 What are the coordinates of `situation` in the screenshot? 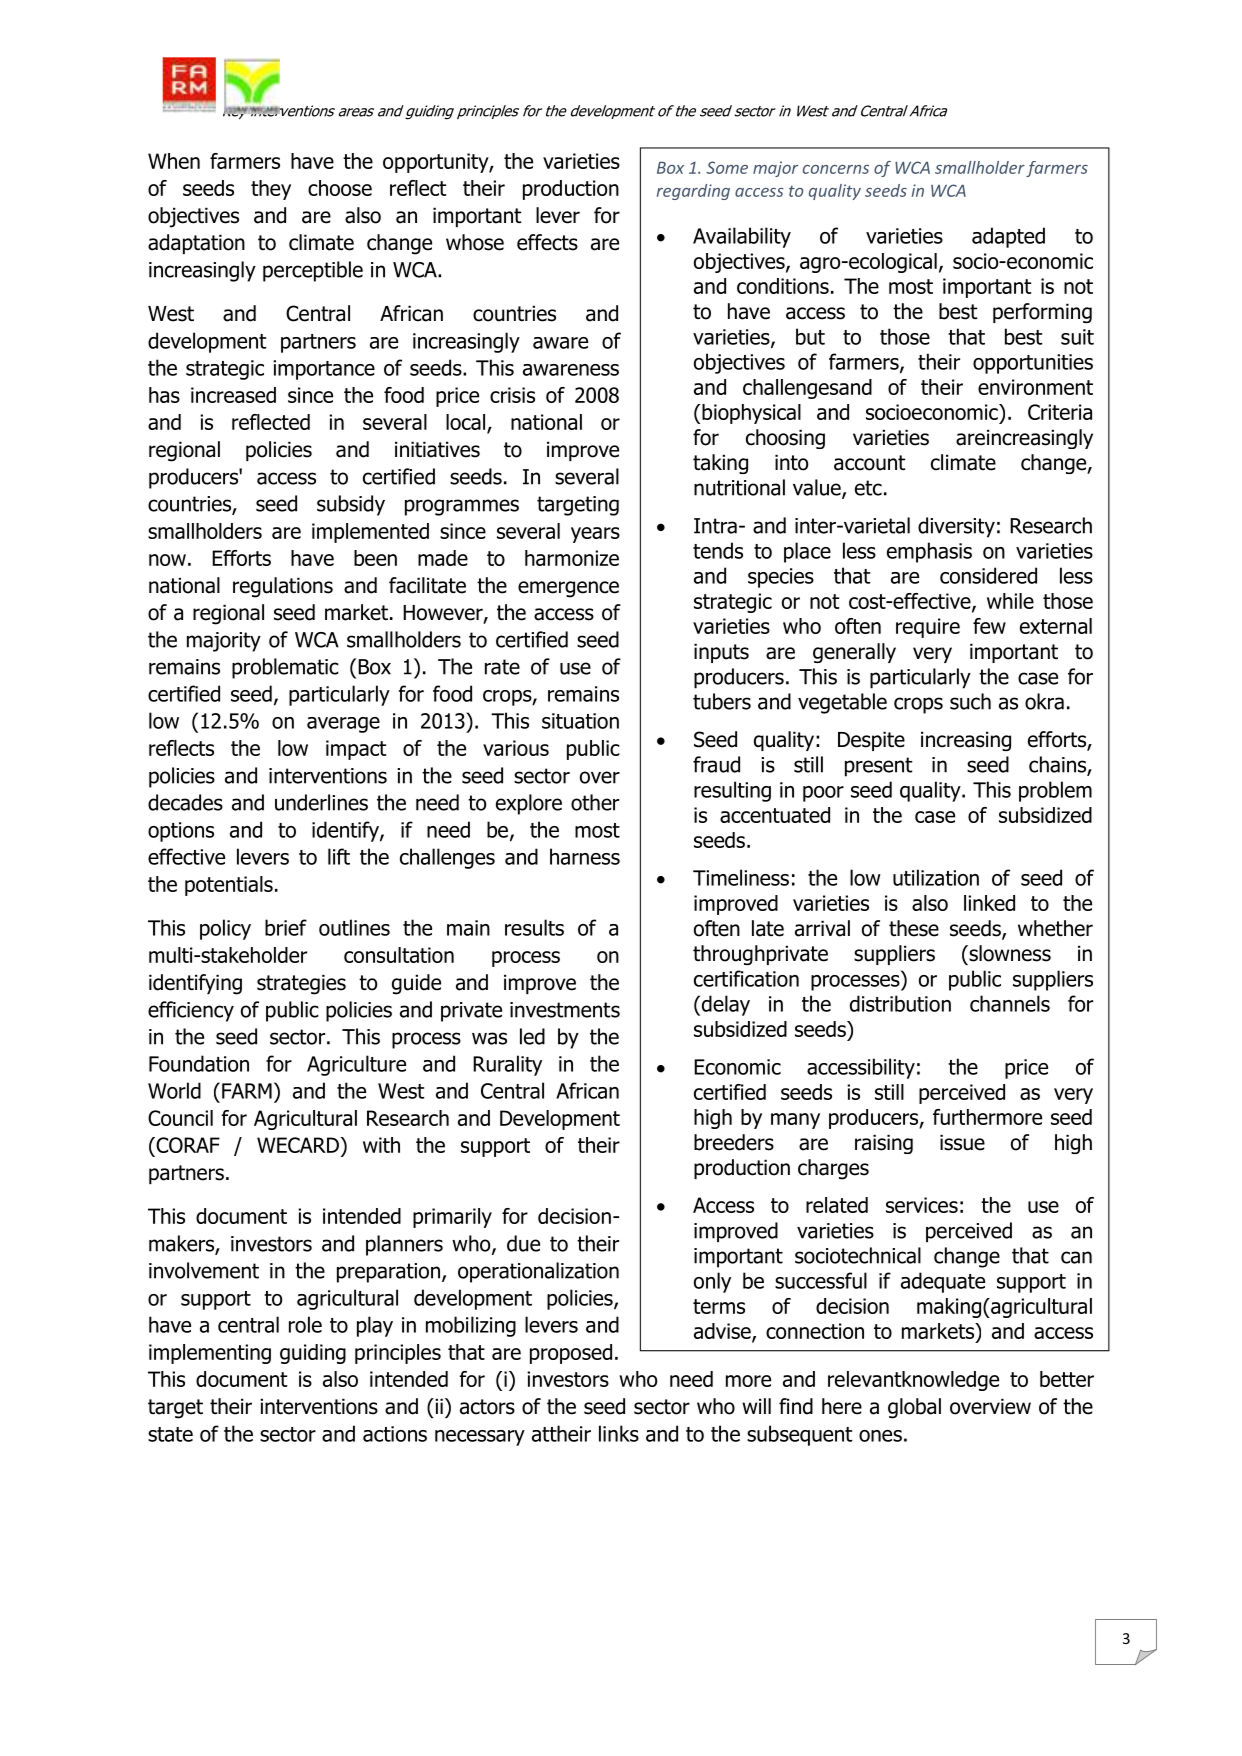 It's located at (580, 721).
